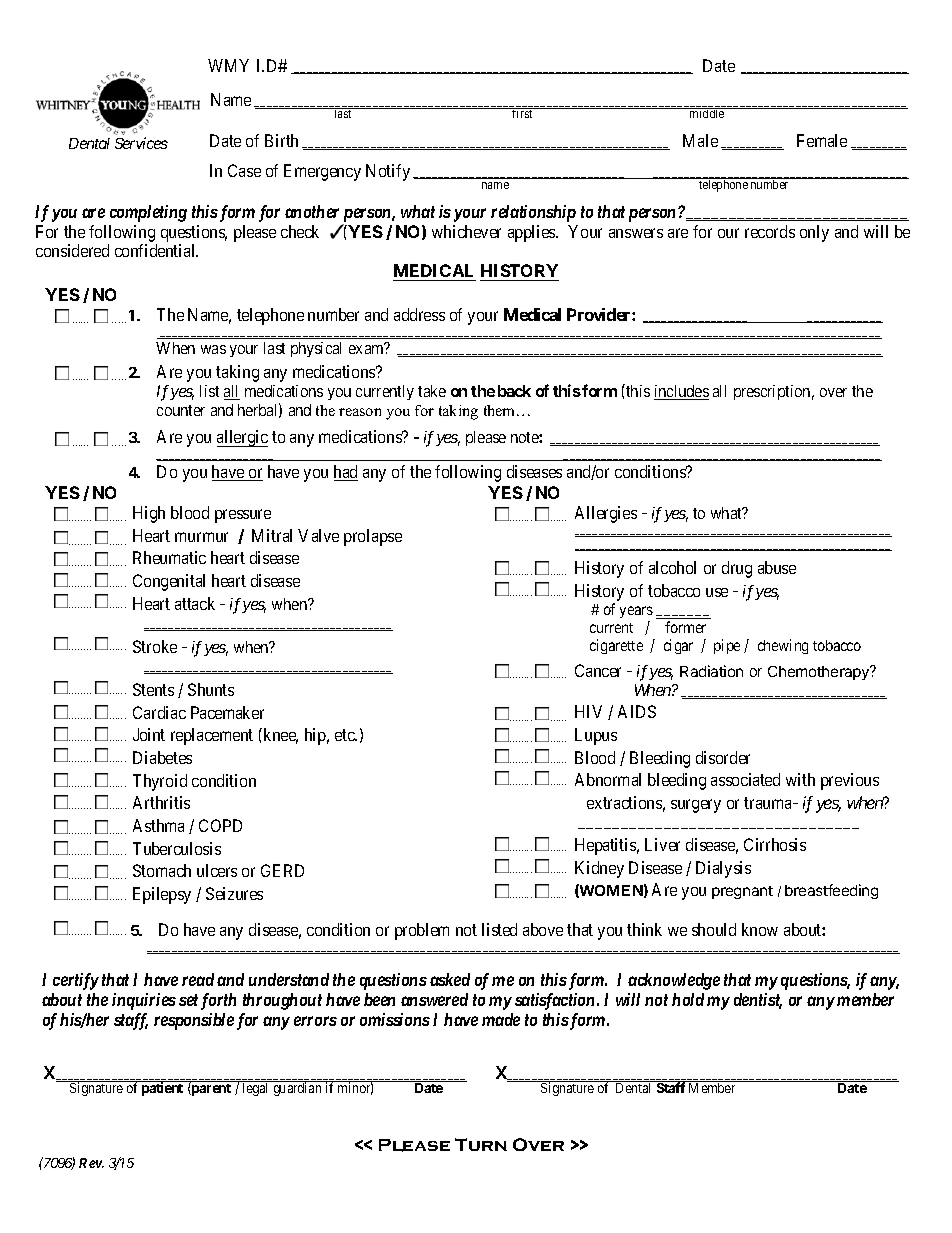 The width and height of the screenshot is (952, 1233). What do you see at coordinates (161, 802) in the screenshot?
I see `Arthritis` at bounding box center [161, 802].
